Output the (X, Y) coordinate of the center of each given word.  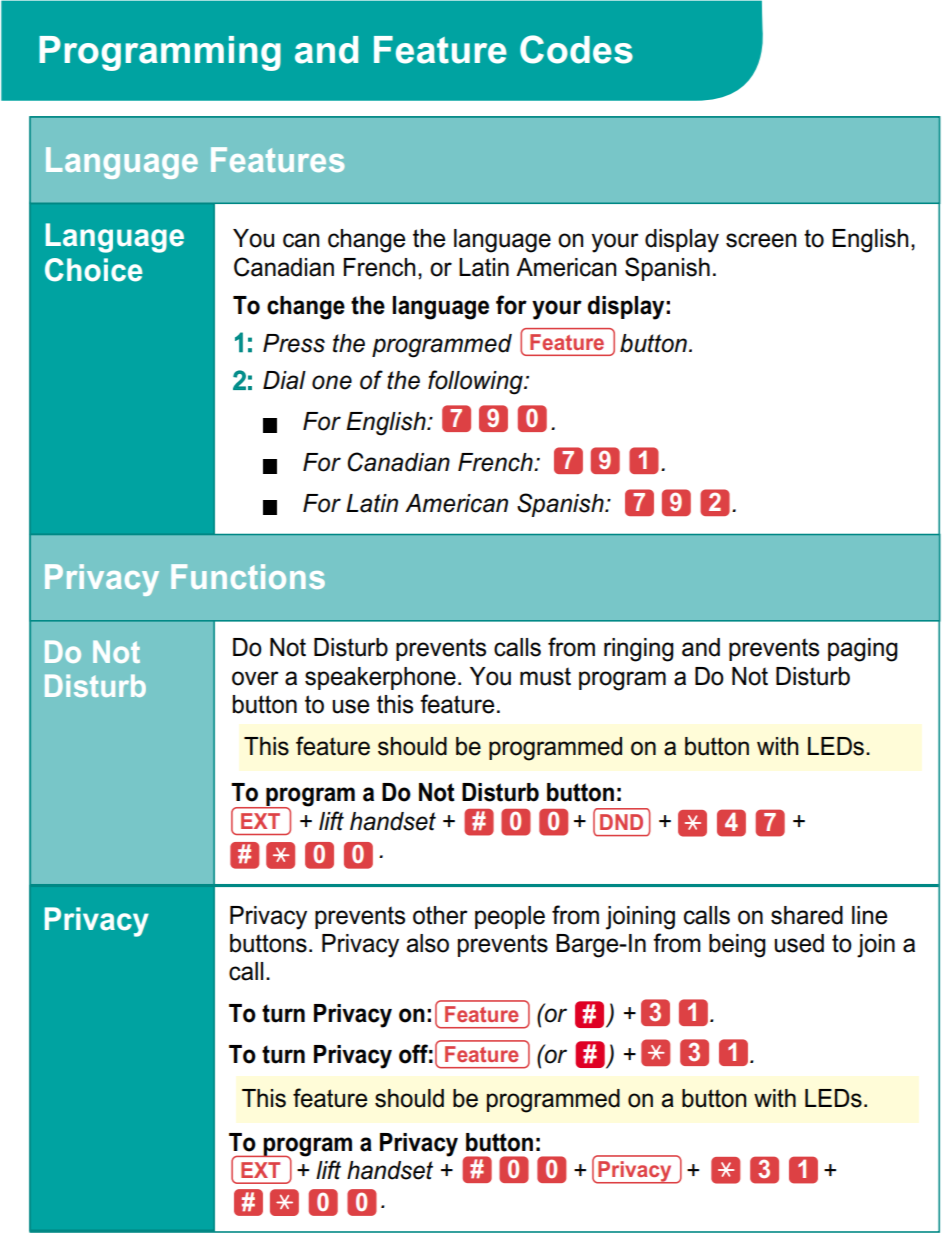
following (476, 382)
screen (761, 240)
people (510, 917)
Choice (94, 270)
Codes (576, 49)
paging (863, 650)
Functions (248, 576)
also (428, 943)
